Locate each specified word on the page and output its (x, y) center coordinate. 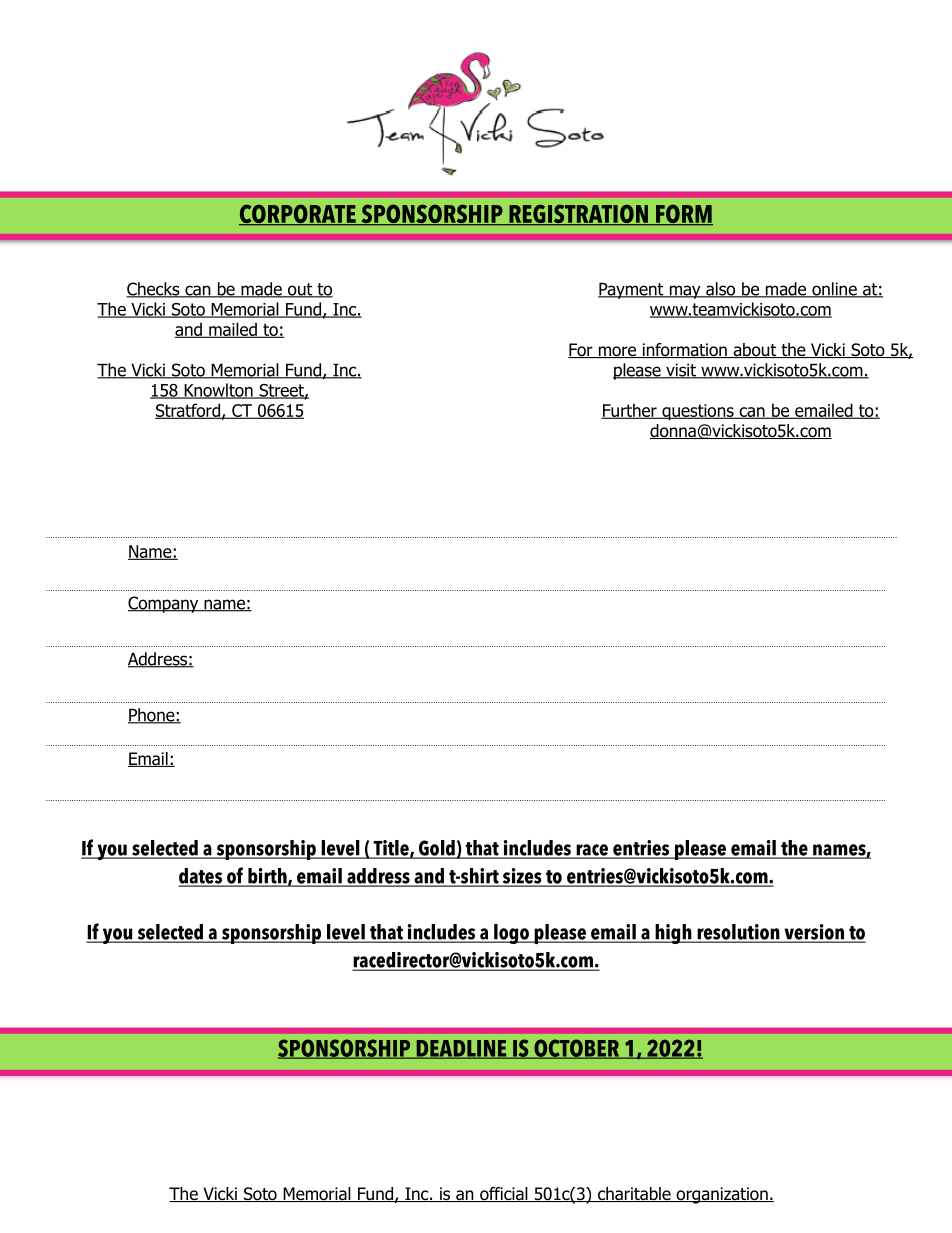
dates (202, 877)
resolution (738, 933)
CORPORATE (298, 215)
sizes (522, 877)
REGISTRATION (578, 215)
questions (698, 412)
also (721, 290)
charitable (634, 1194)
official (504, 1194)
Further (630, 411)
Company (164, 604)
